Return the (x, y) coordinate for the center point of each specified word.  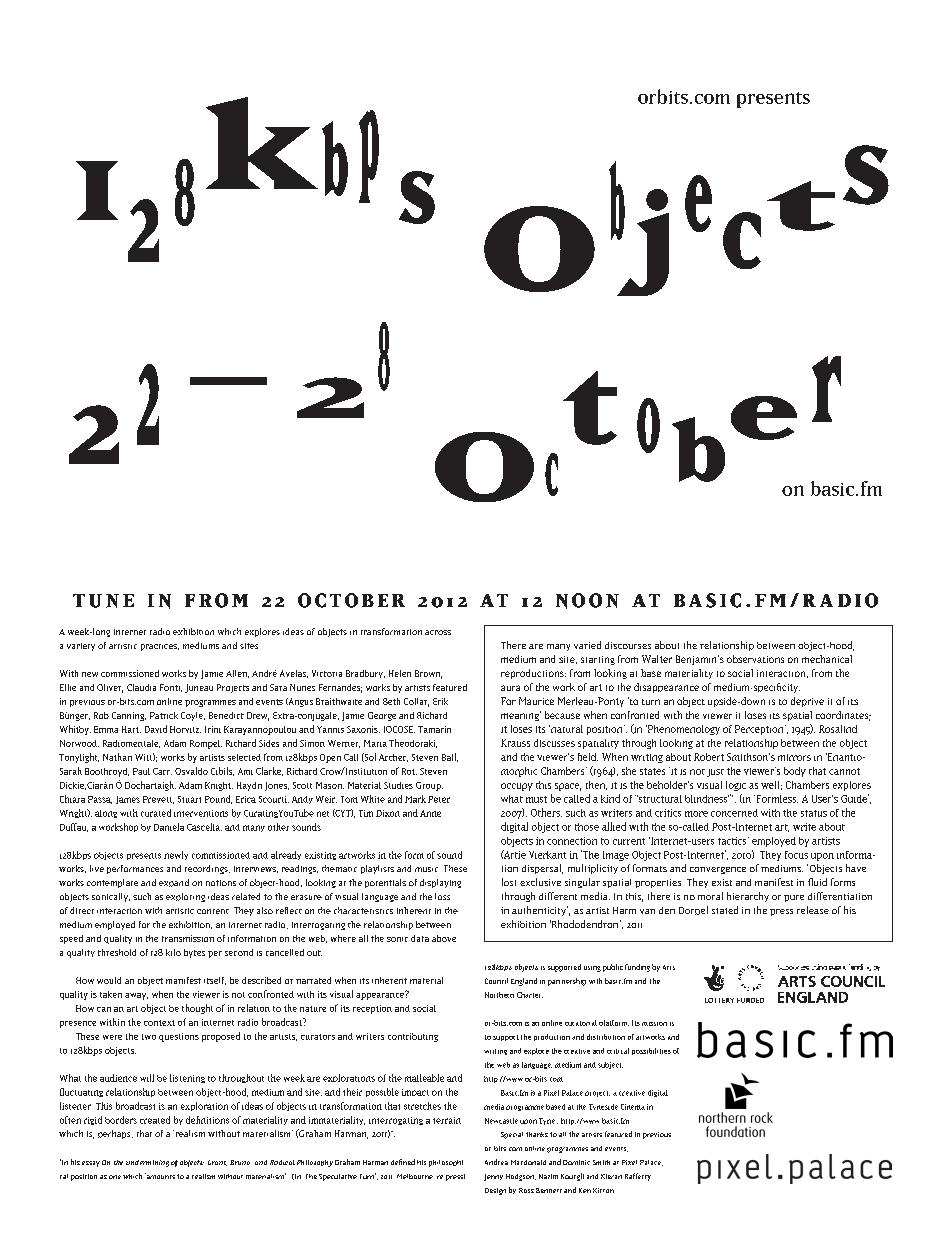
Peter (439, 799)
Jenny (493, 1177)
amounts (160, 1176)
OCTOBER (351, 600)
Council (496, 981)
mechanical (827, 659)
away (136, 996)
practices (160, 647)
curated (156, 813)
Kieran (611, 1176)
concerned (734, 813)
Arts (669, 967)
